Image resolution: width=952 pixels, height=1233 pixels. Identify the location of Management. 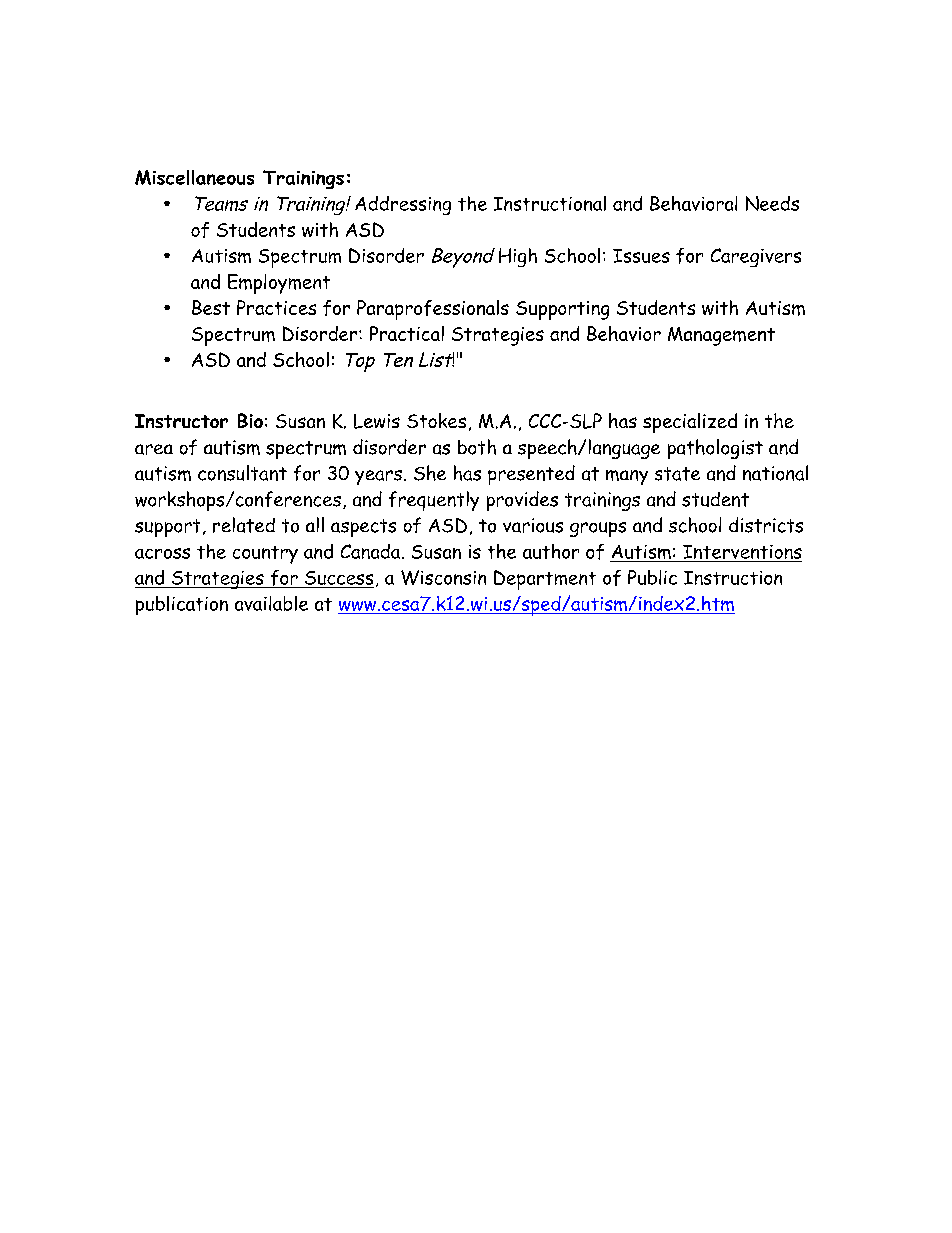
(721, 336).
